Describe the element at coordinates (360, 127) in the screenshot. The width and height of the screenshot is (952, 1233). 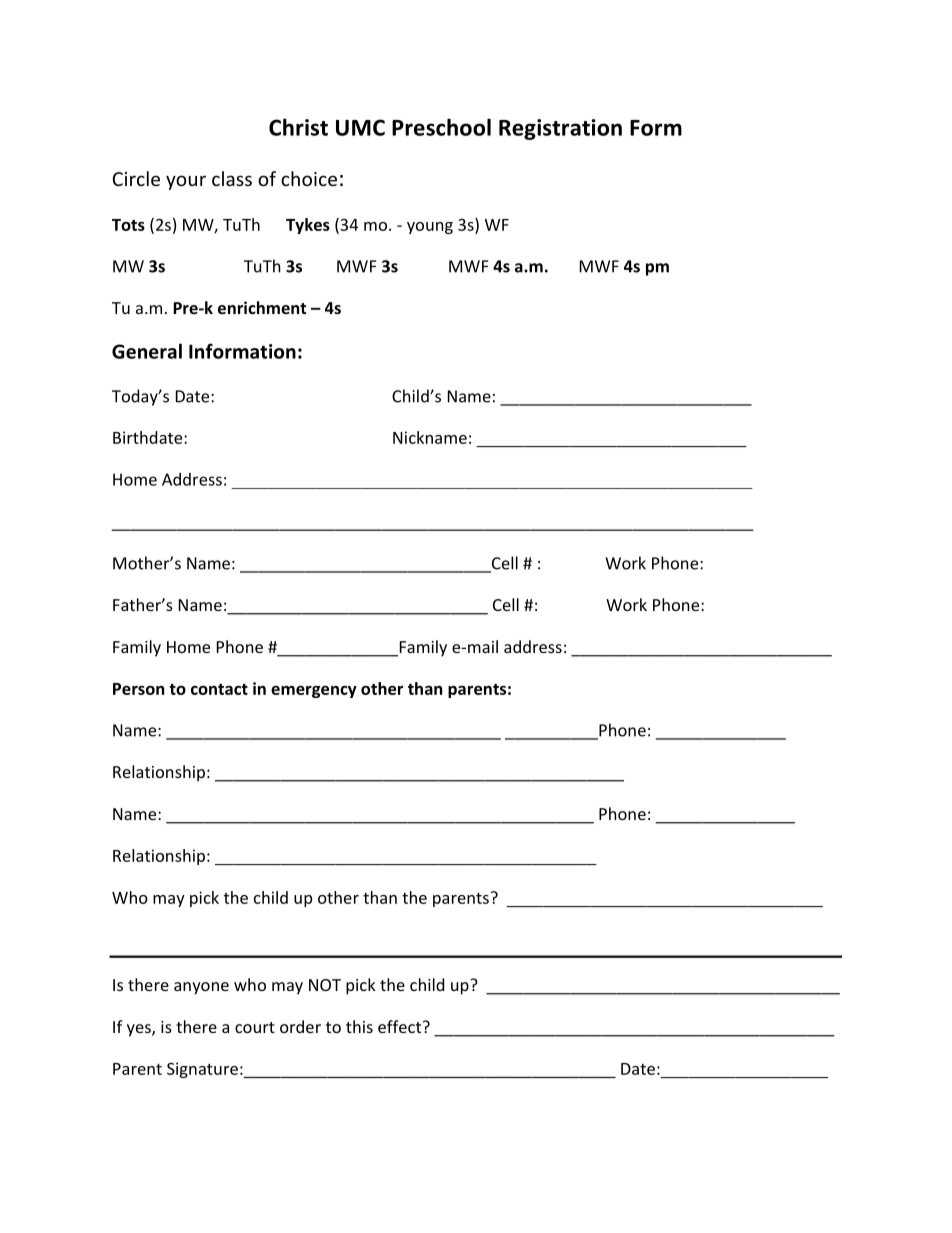
I see `UMC` at that location.
